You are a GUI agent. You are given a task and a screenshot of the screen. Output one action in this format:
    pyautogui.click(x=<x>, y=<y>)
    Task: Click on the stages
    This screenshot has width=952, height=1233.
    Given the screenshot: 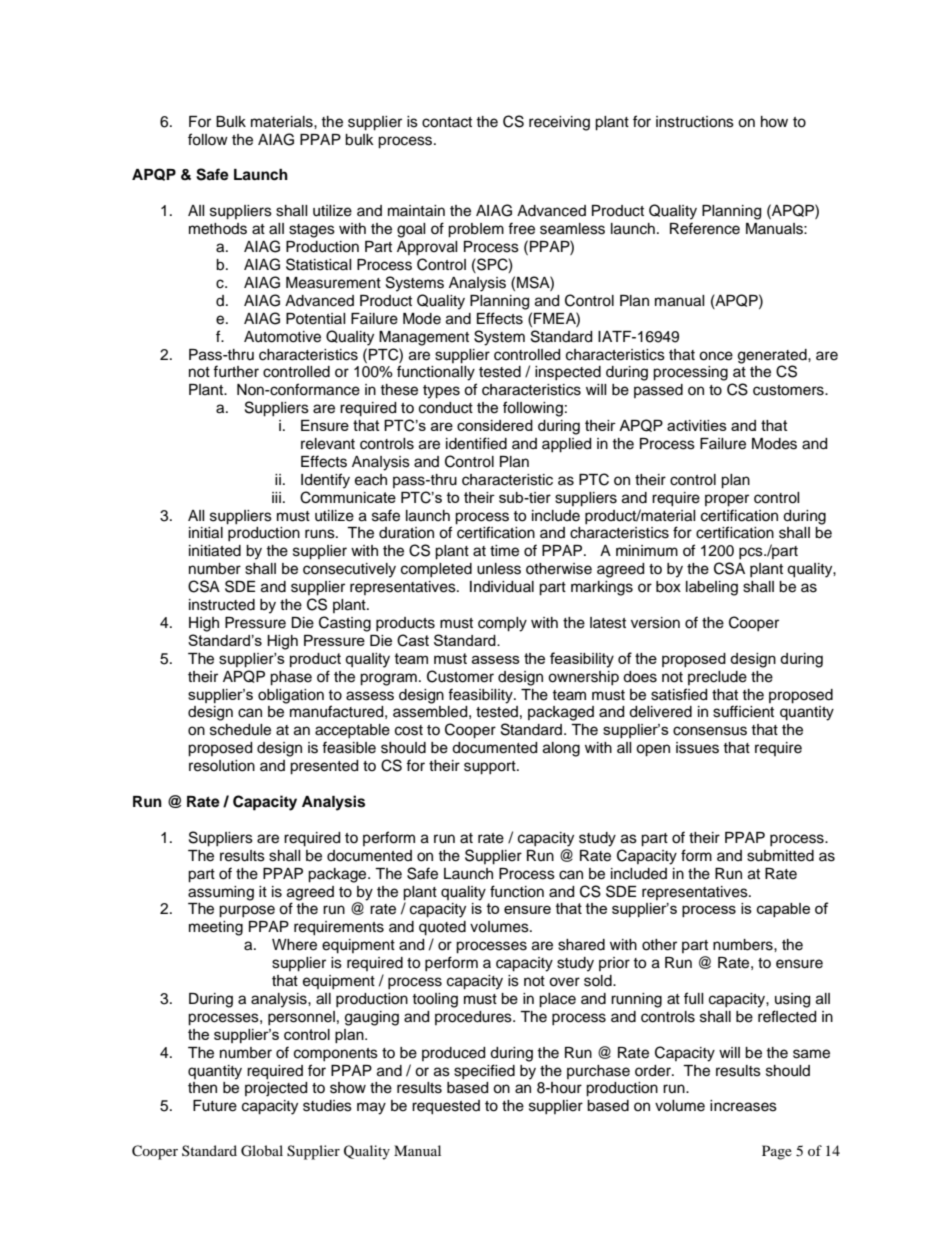 What is the action you would take?
    pyautogui.click(x=312, y=231)
